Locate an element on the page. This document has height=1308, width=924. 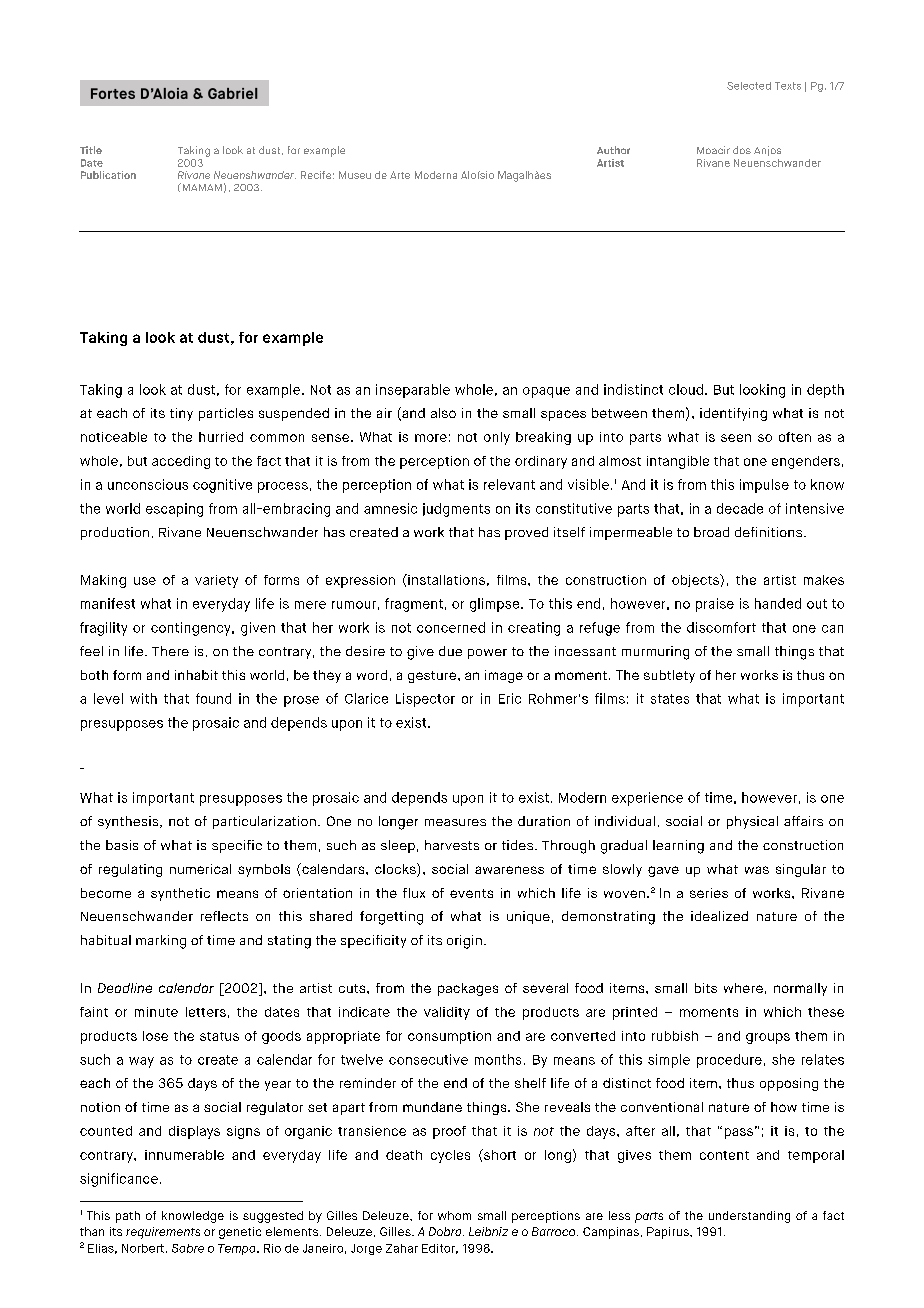
requirements is located at coordinates (163, 1233).
